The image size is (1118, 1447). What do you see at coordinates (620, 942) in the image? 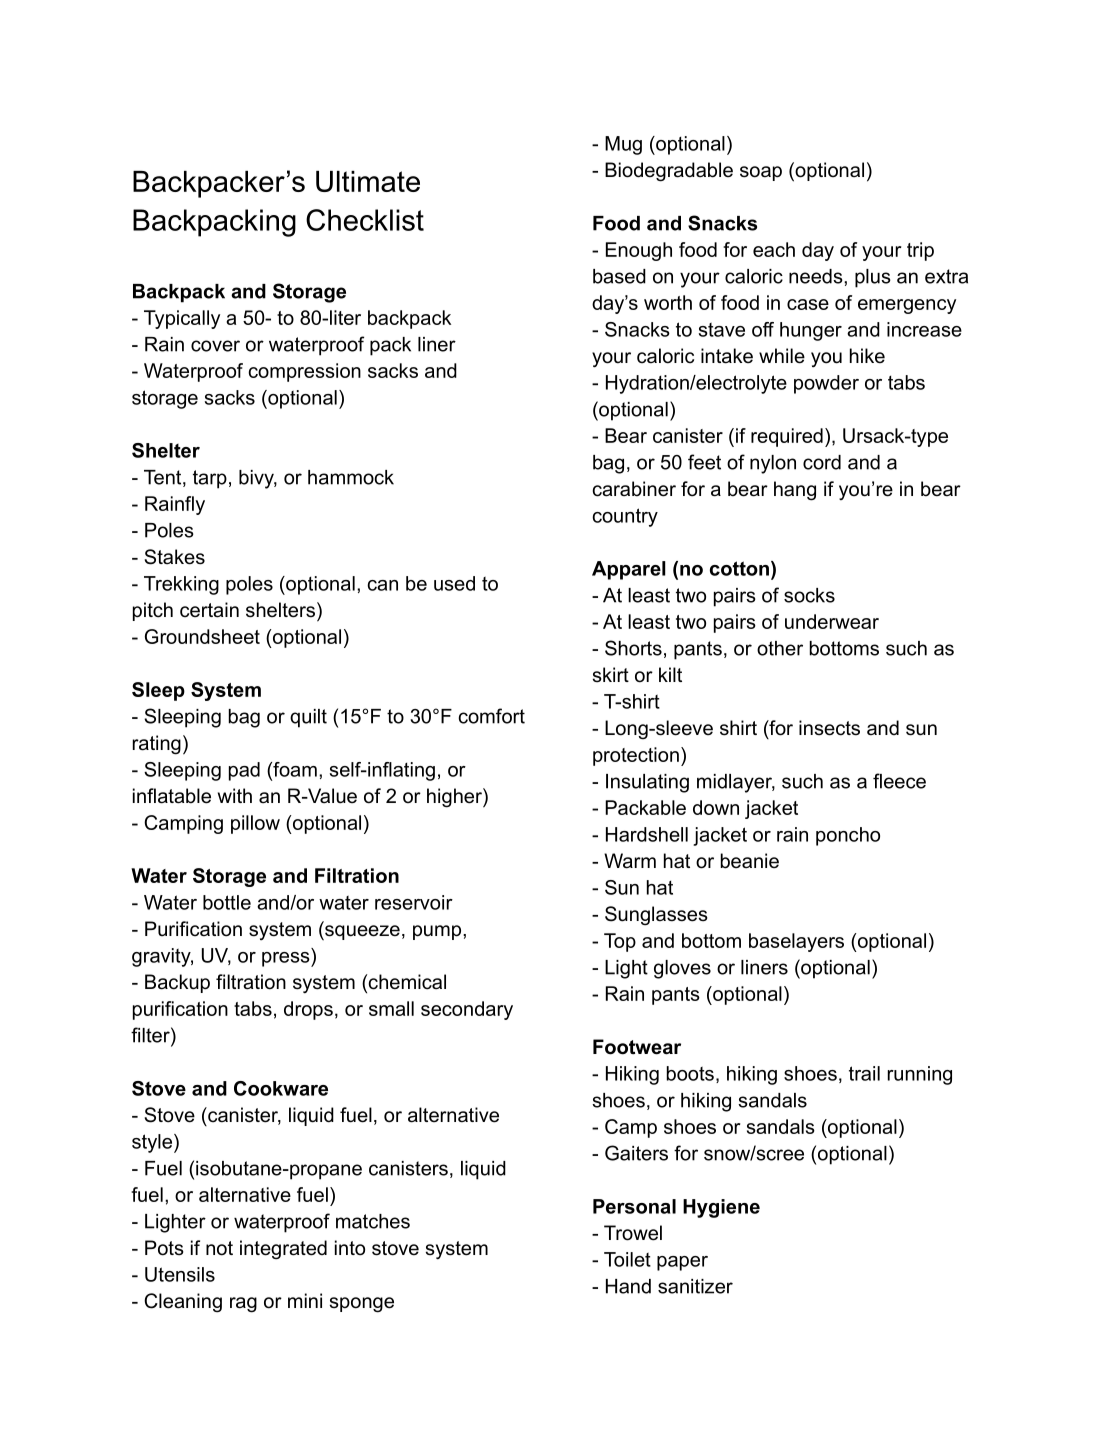
I see `Top` at bounding box center [620, 942].
